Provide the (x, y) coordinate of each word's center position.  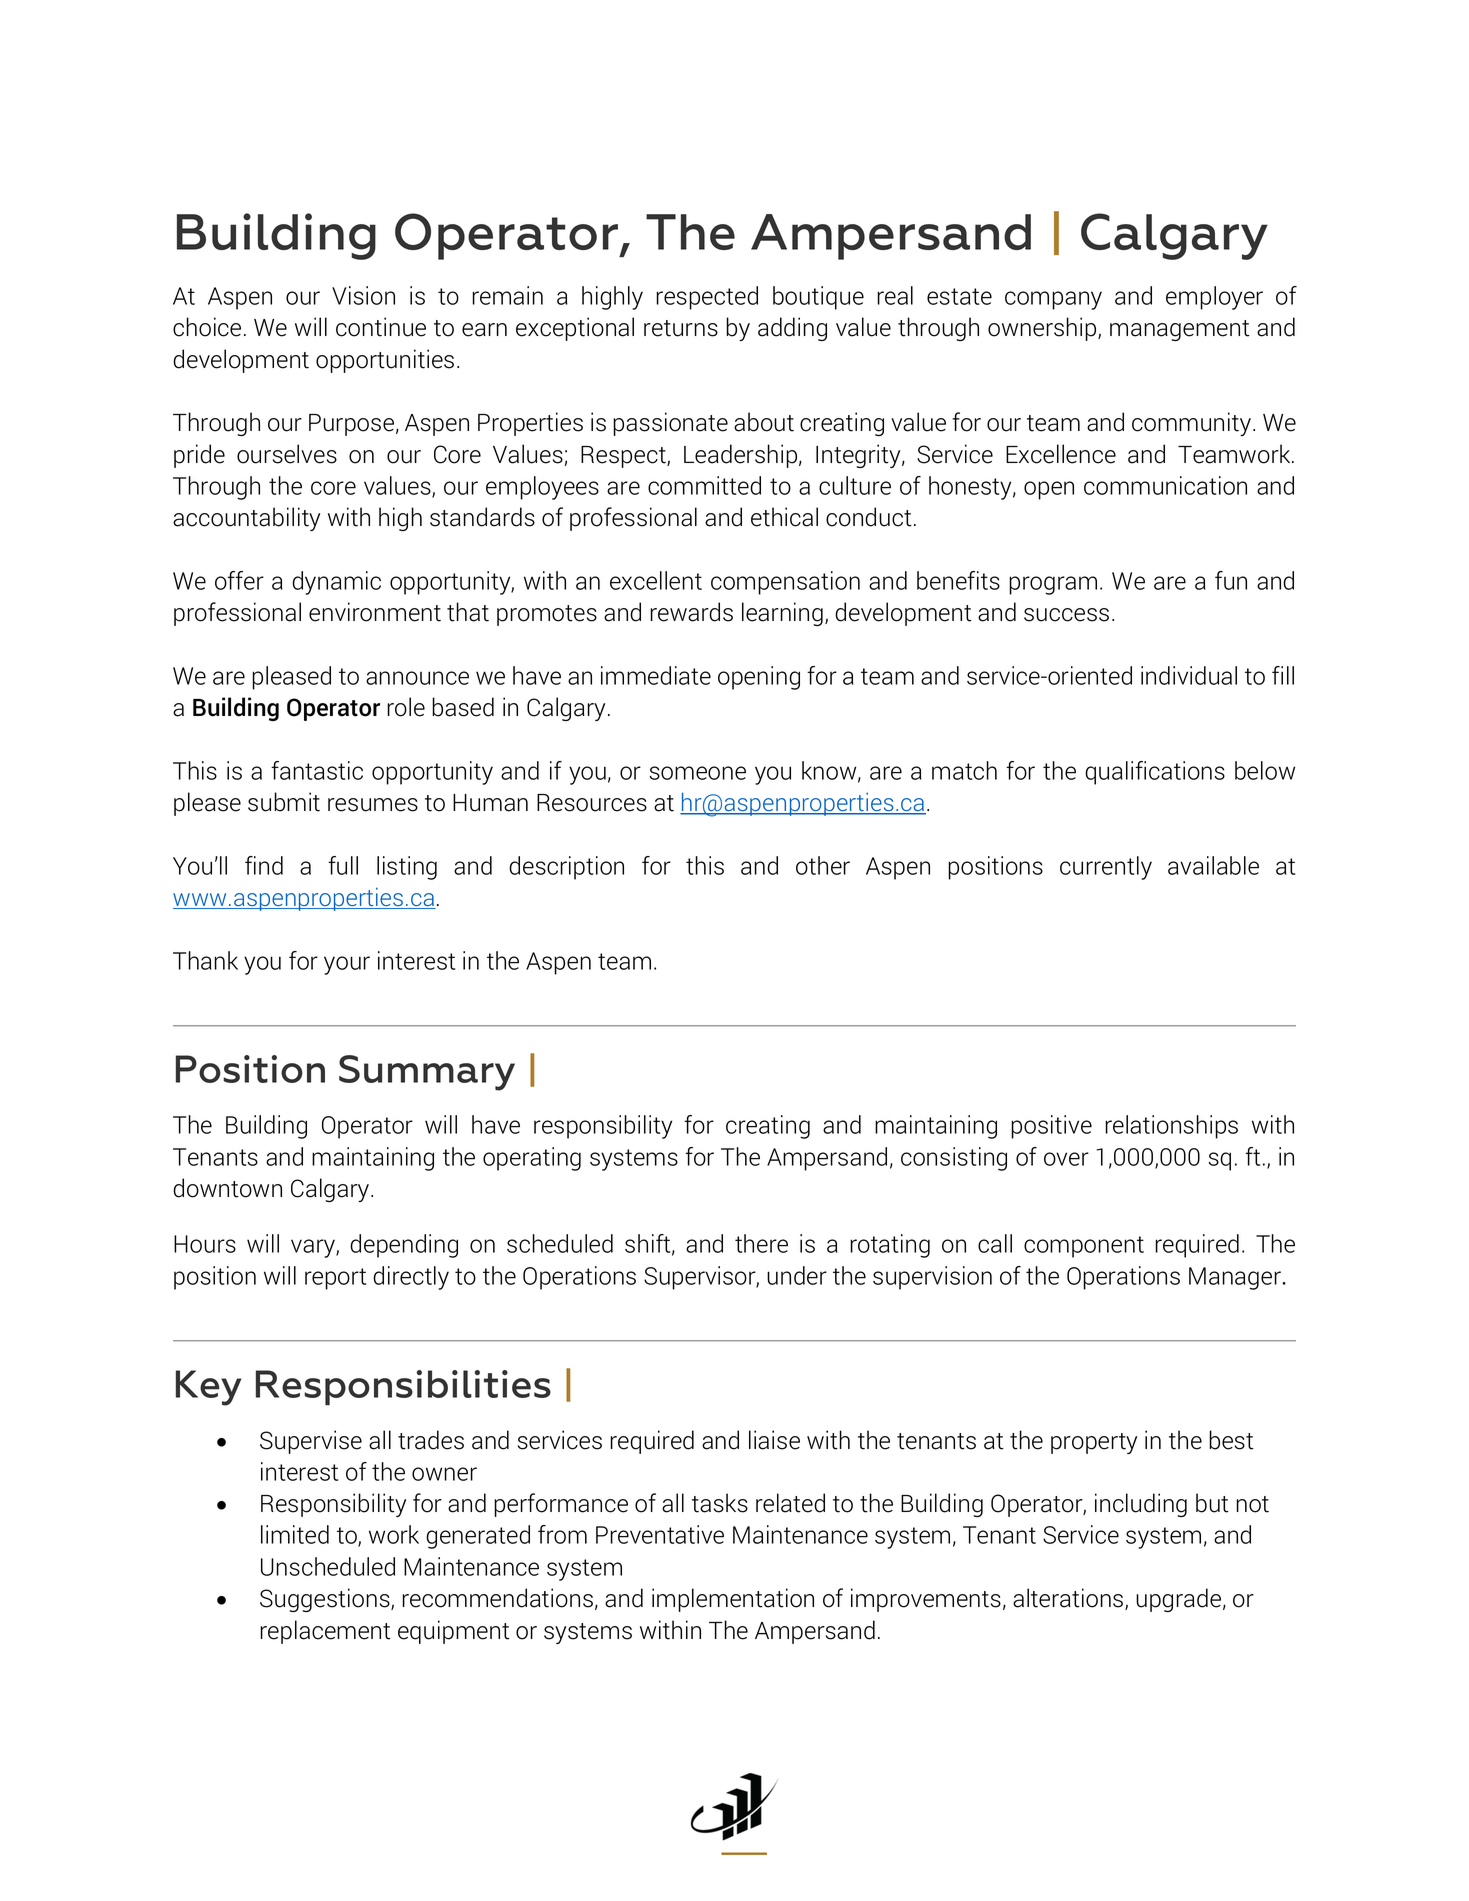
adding (792, 329)
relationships (1171, 1127)
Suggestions (326, 1600)
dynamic (336, 583)
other (823, 865)
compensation (785, 583)
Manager (1235, 1278)
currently (1106, 868)
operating (532, 1159)
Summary (427, 1073)
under (797, 1275)
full (343, 865)
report (335, 1279)
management (1180, 330)
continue (381, 327)
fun (1231, 580)
